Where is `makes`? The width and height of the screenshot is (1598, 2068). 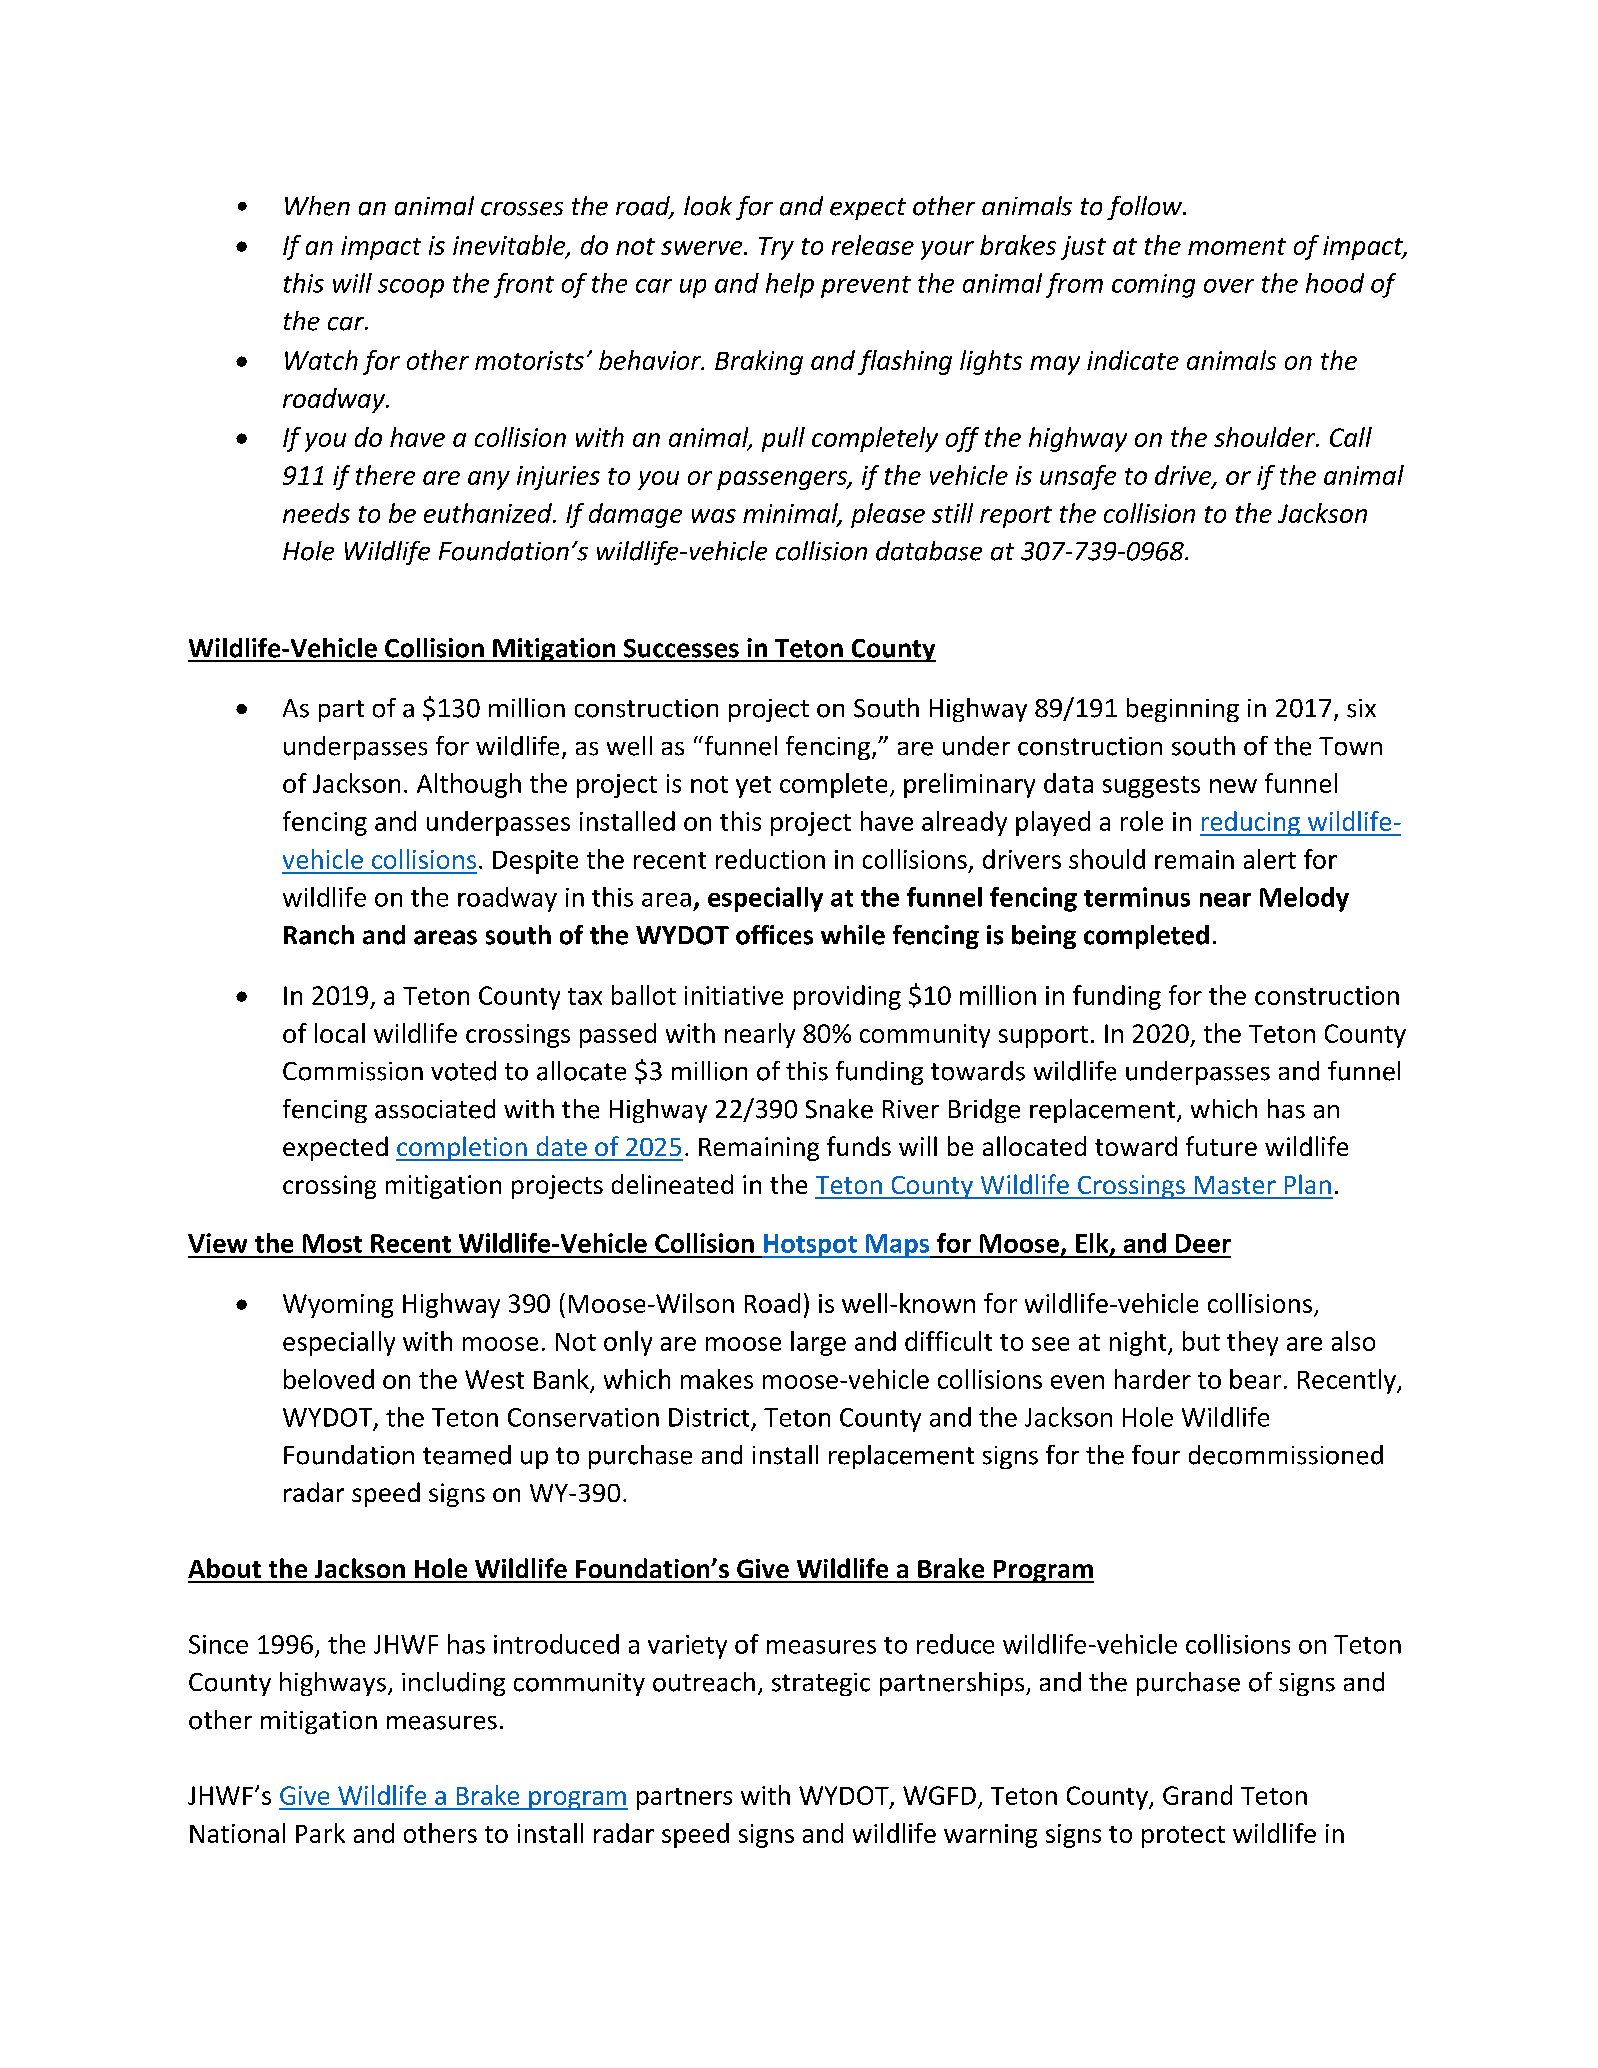 makes is located at coordinates (717, 1379).
